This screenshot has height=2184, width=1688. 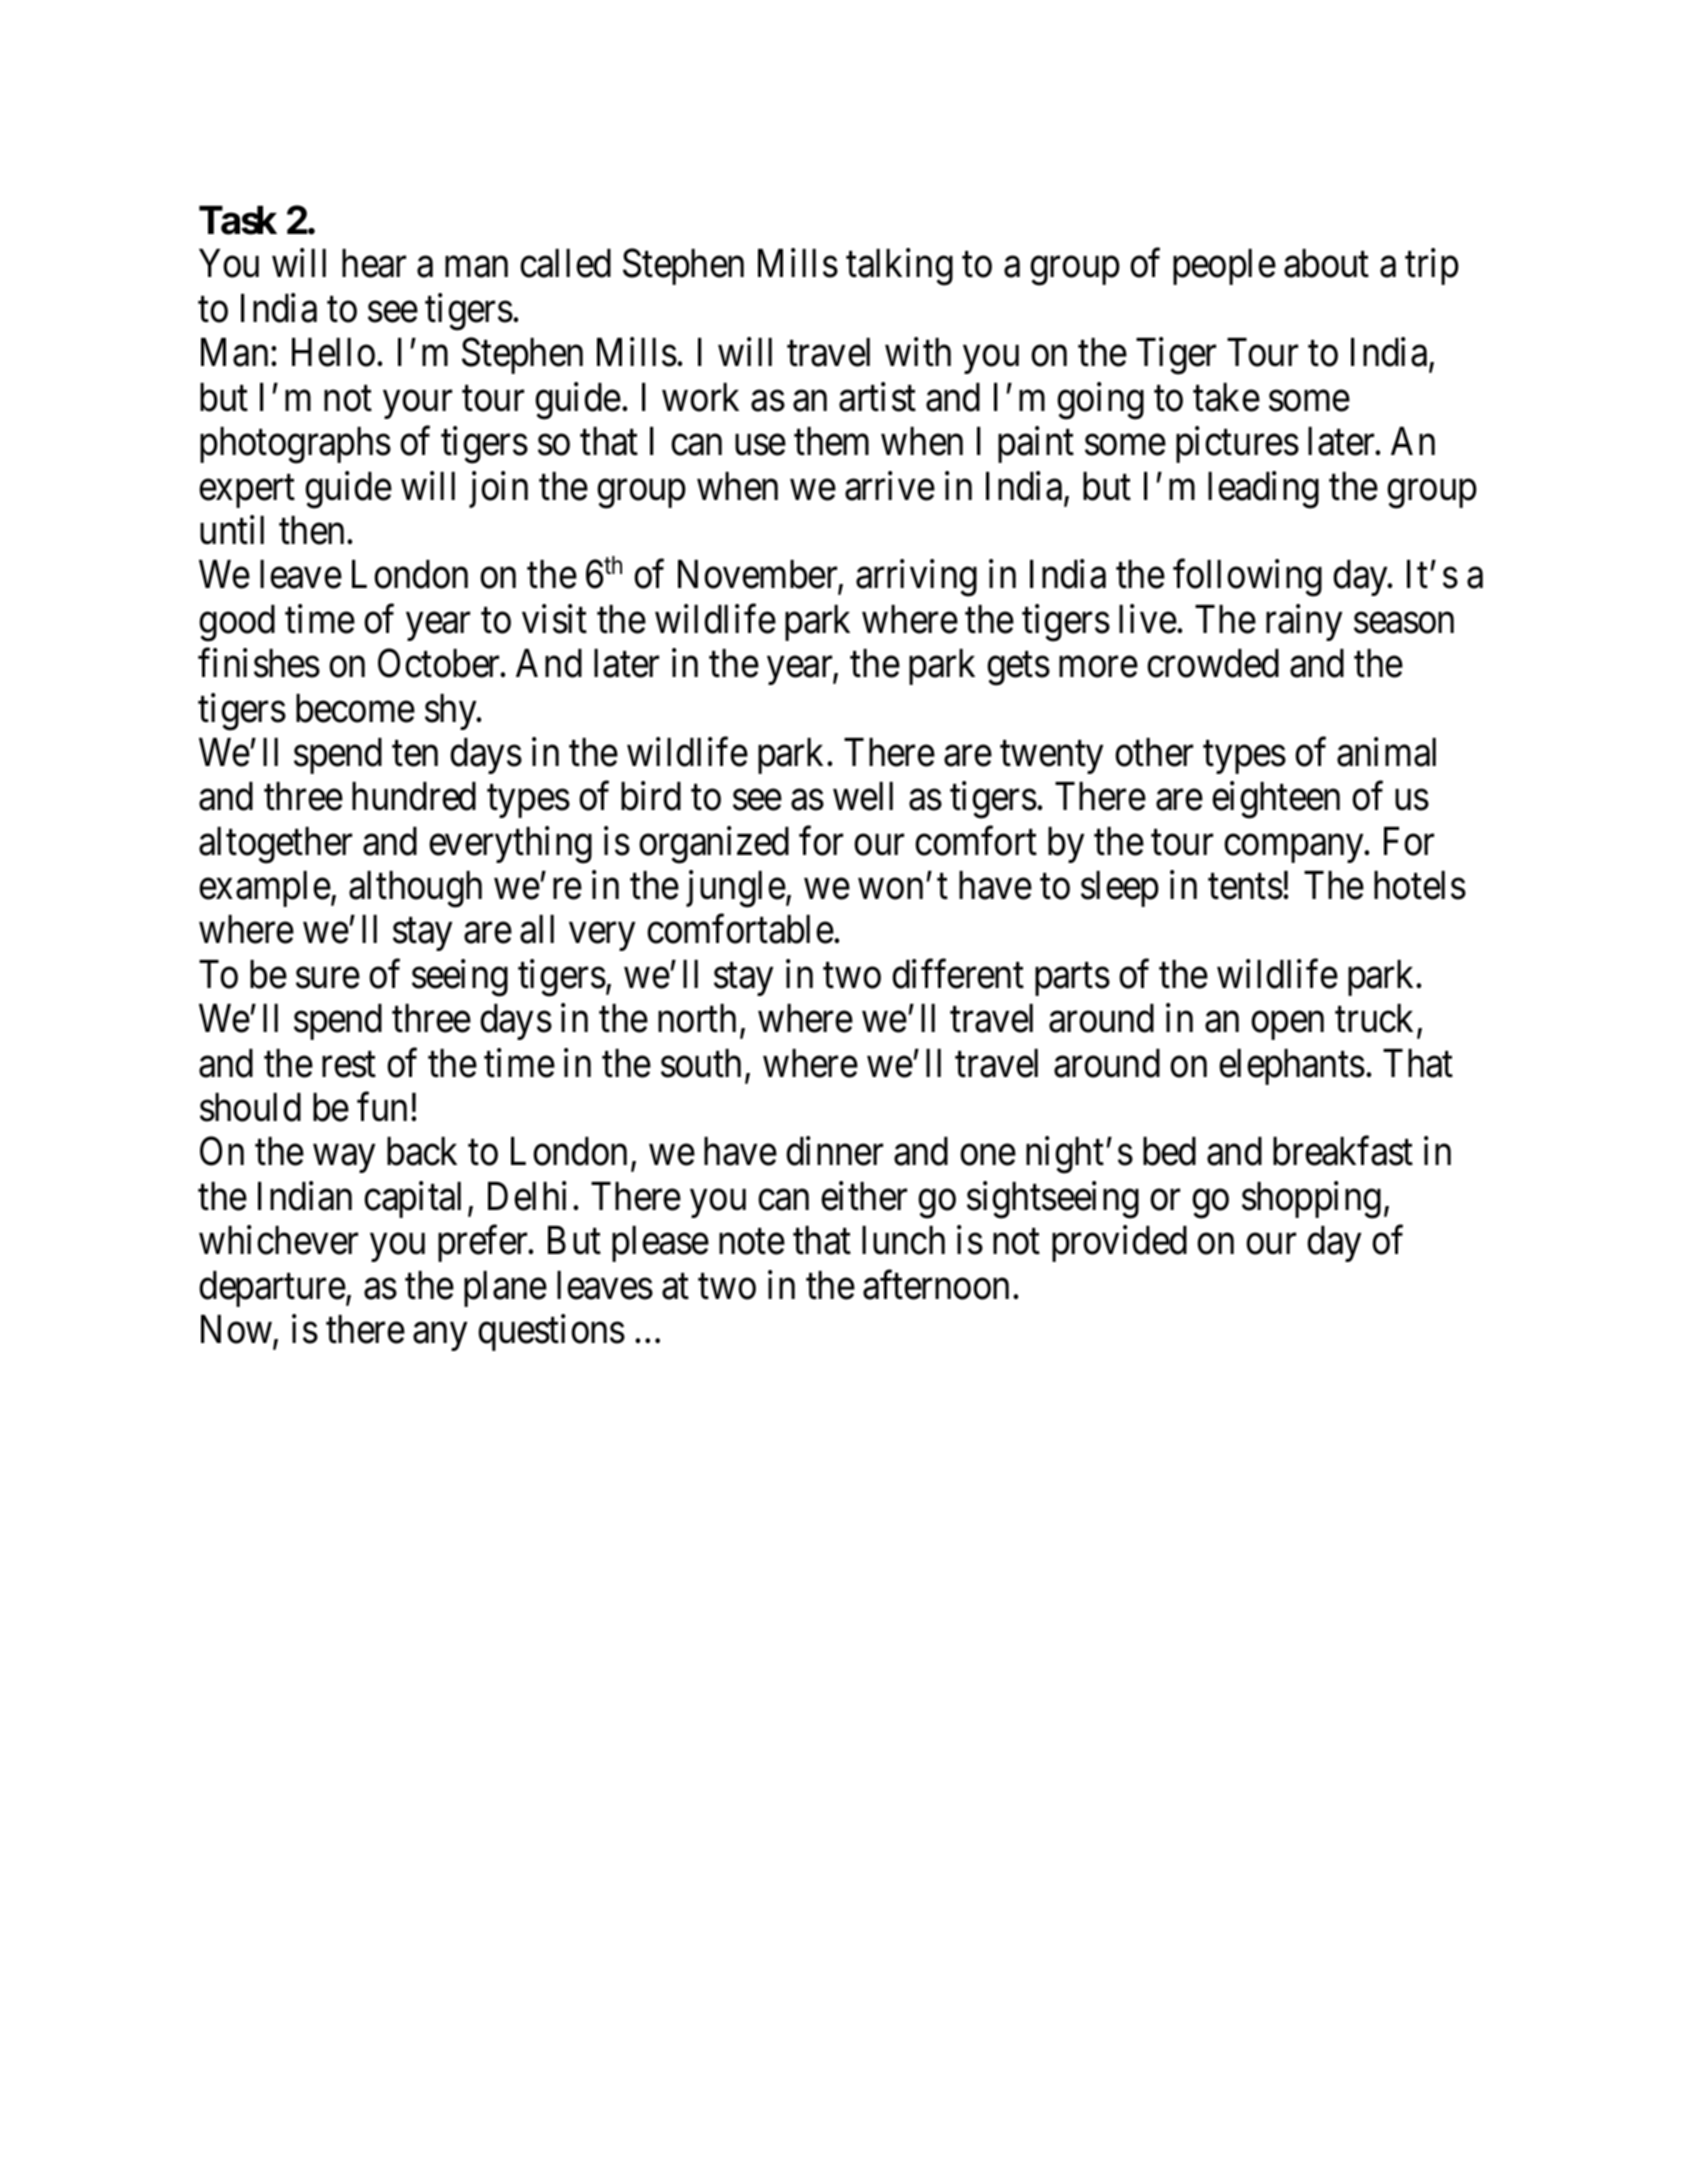 I want to click on hear, so click(x=374, y=263).
